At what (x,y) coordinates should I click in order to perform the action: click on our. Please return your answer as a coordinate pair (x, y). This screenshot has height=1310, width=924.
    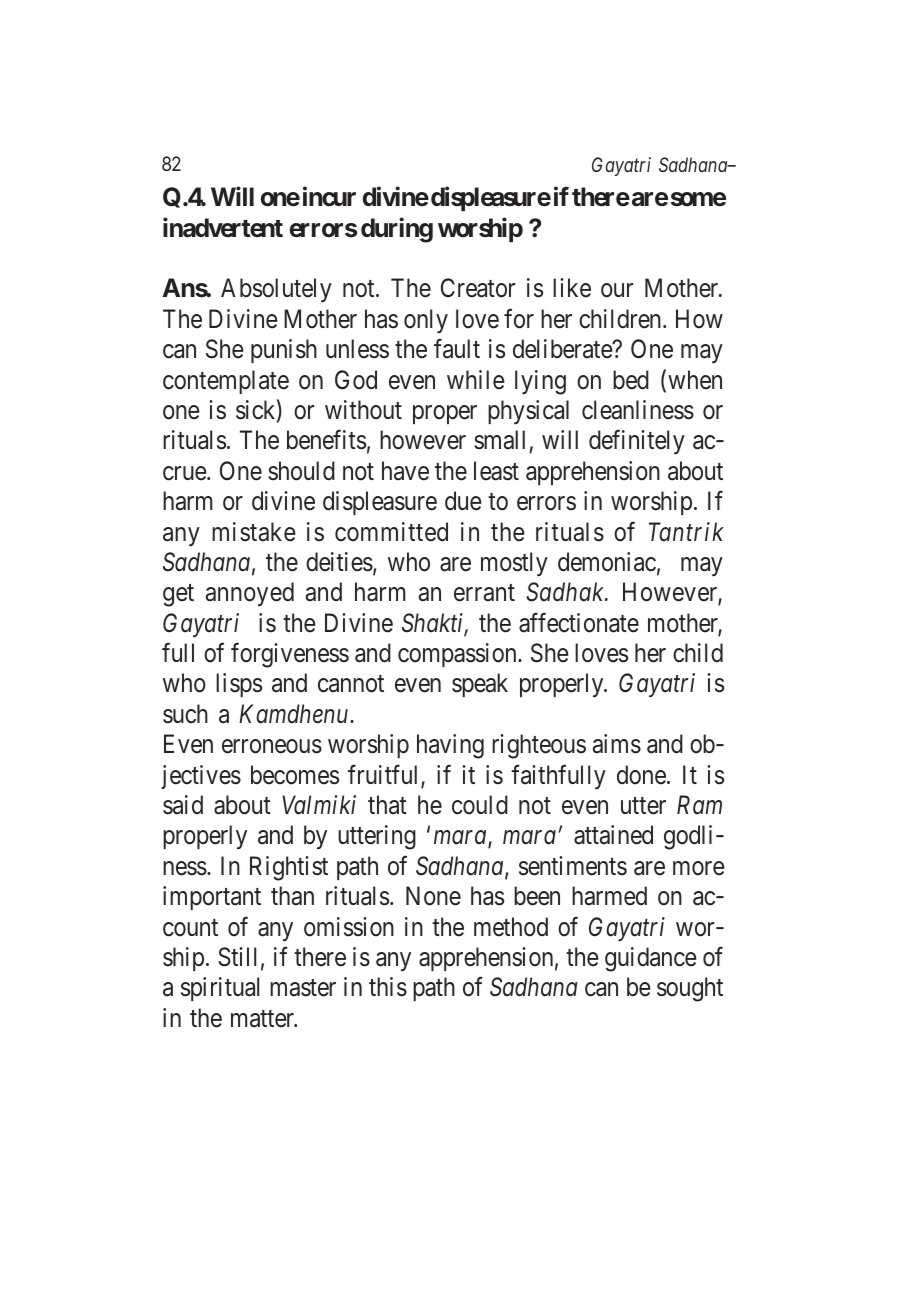
    Looking at the image, I should click on (617, 291).
